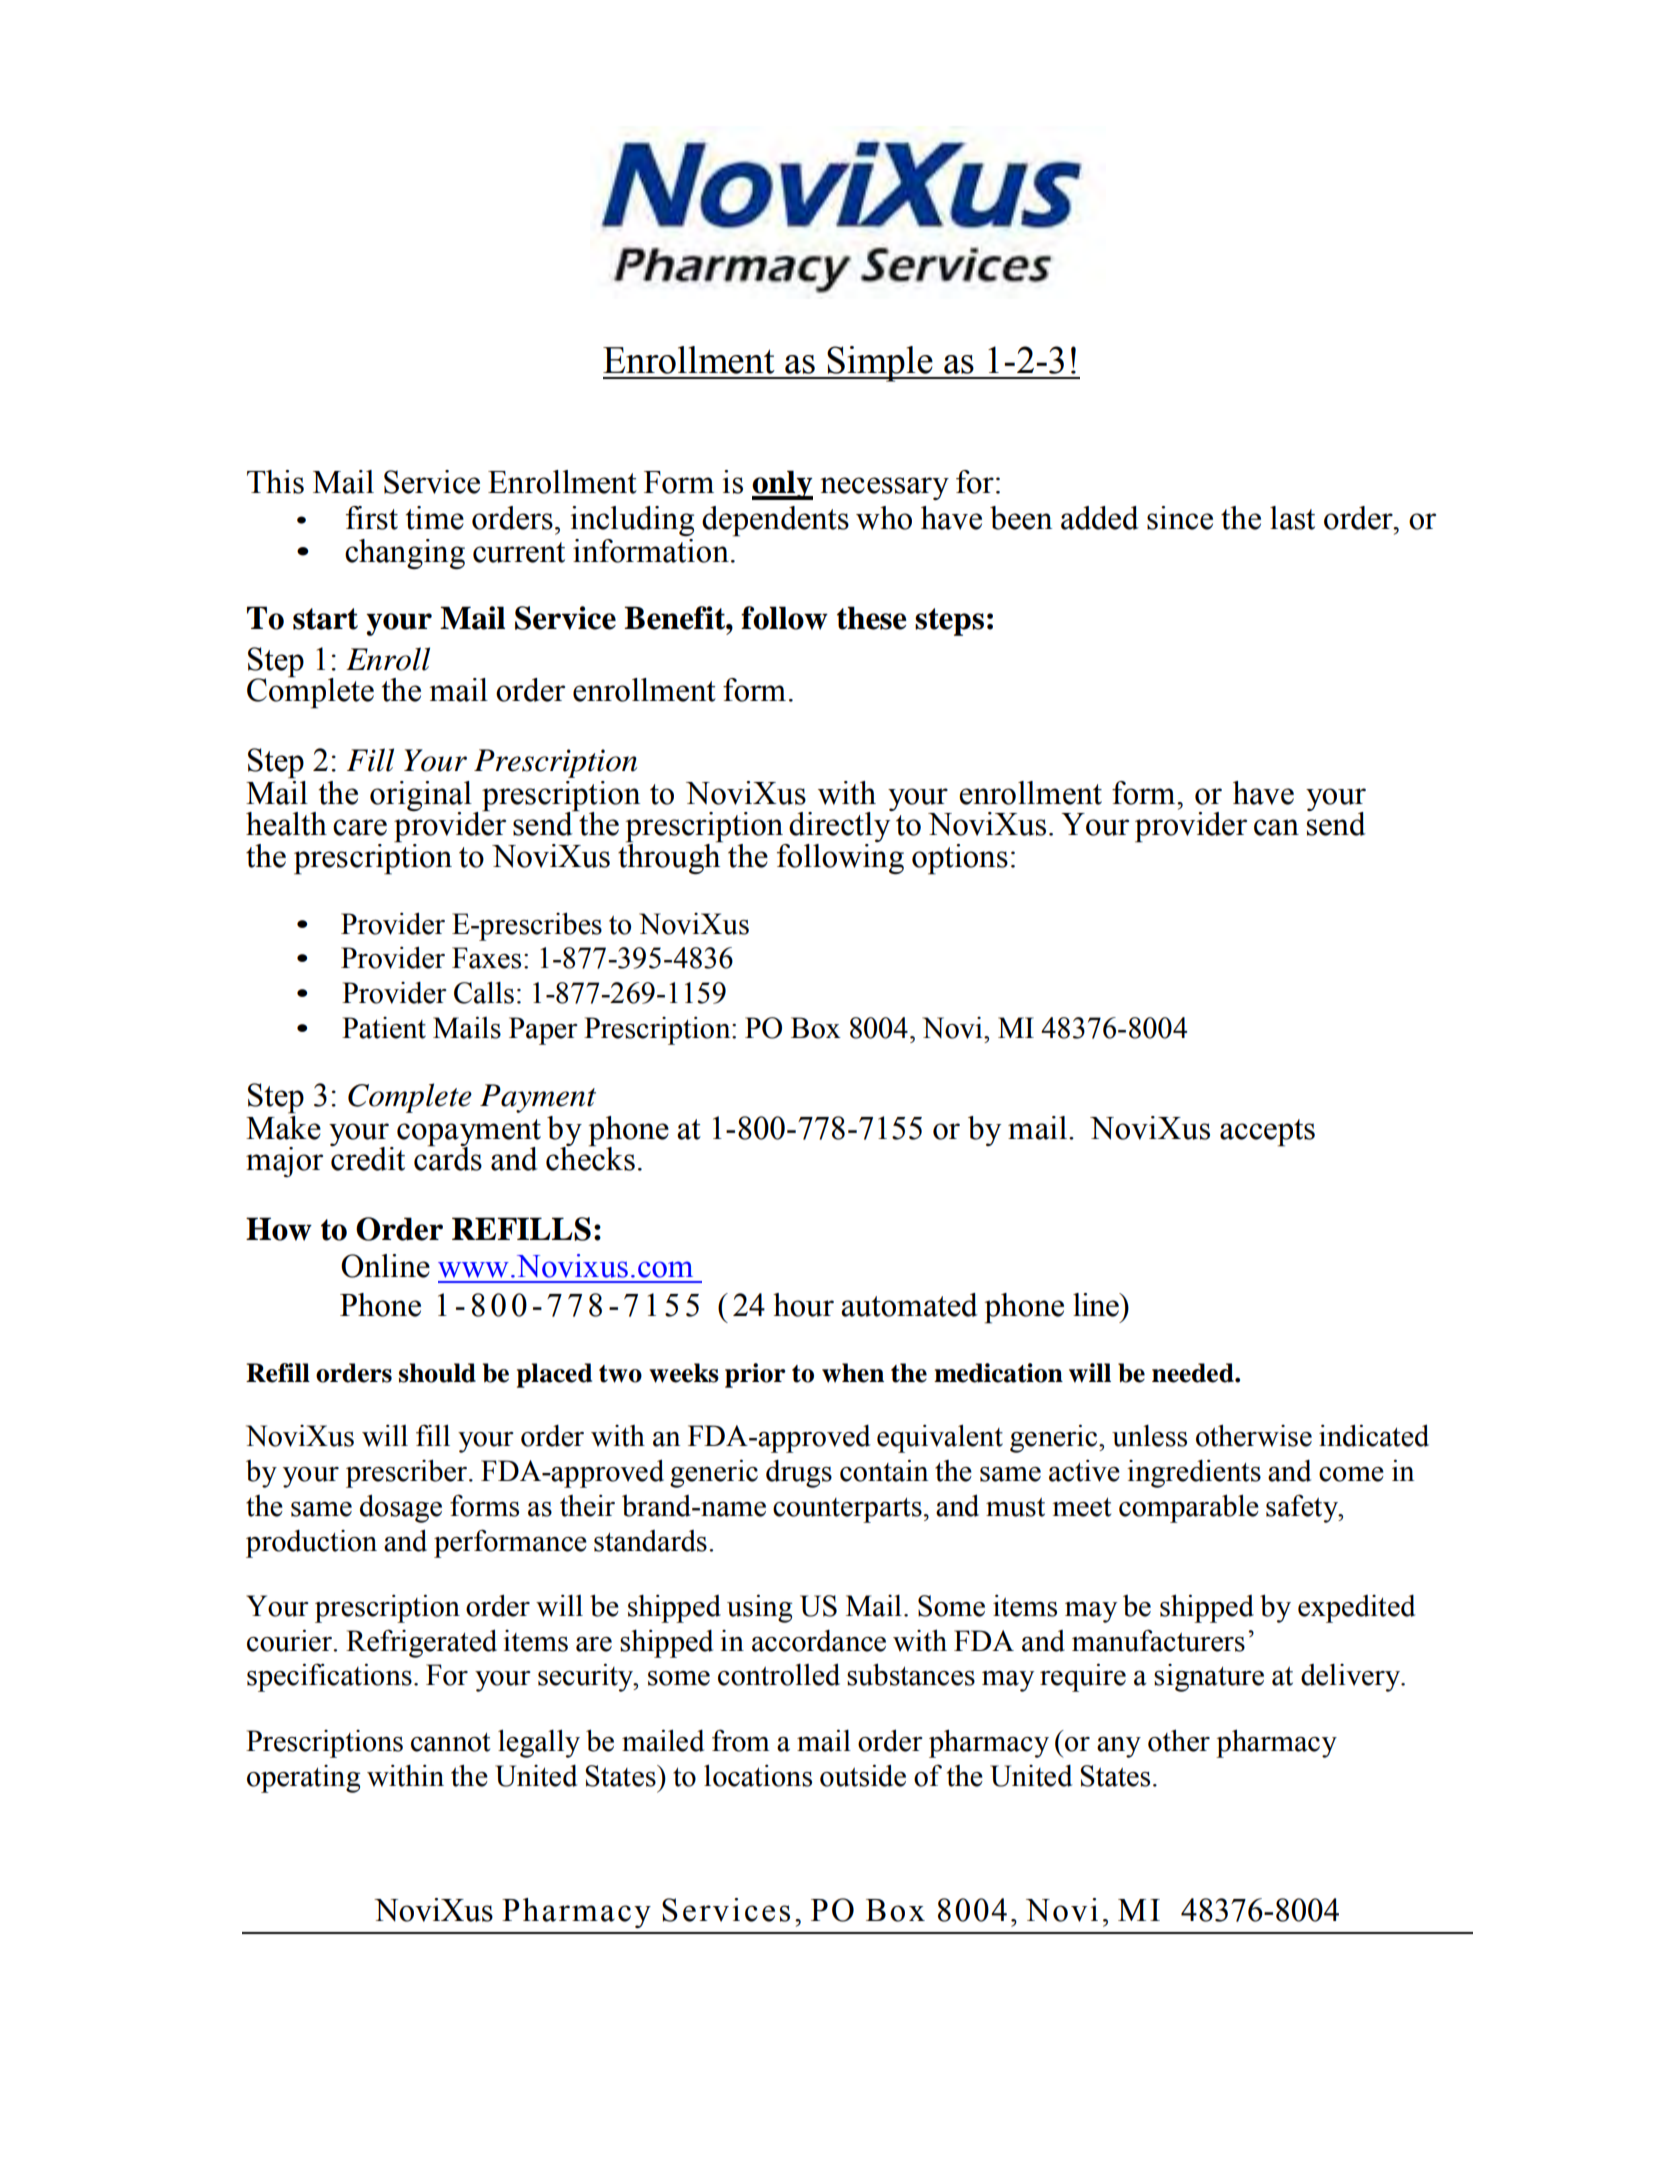 The height and width of the screenshot is (2166, 1674). Describe the element at coordinates (863, 1775) in the screenshot. I see `outside` at that location.
